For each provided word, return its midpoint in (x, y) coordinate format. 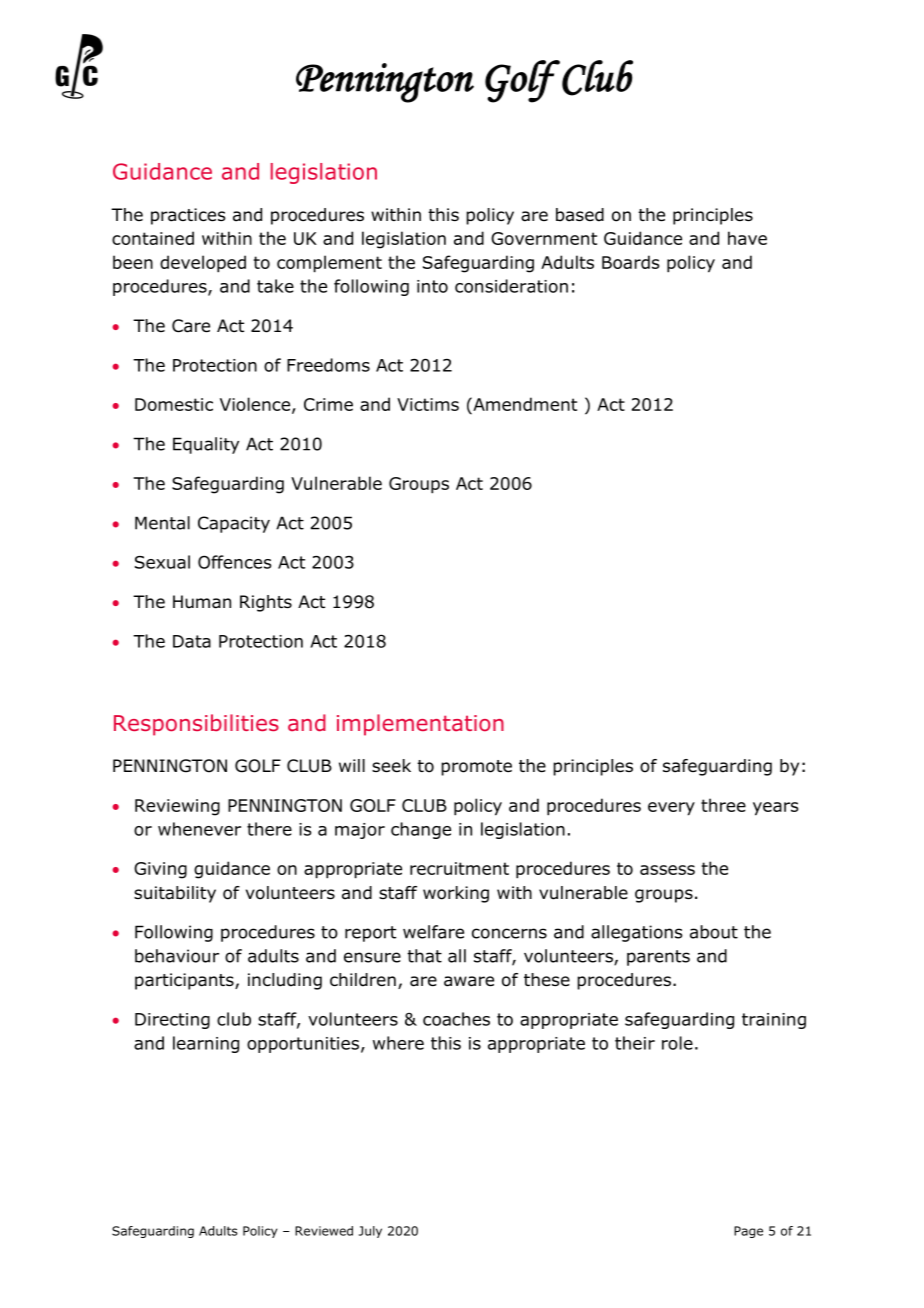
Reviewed (324, 1231)
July (370, 1232)
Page (748, 1232)
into (432, 286)
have (747, 238)
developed (203, 264)
